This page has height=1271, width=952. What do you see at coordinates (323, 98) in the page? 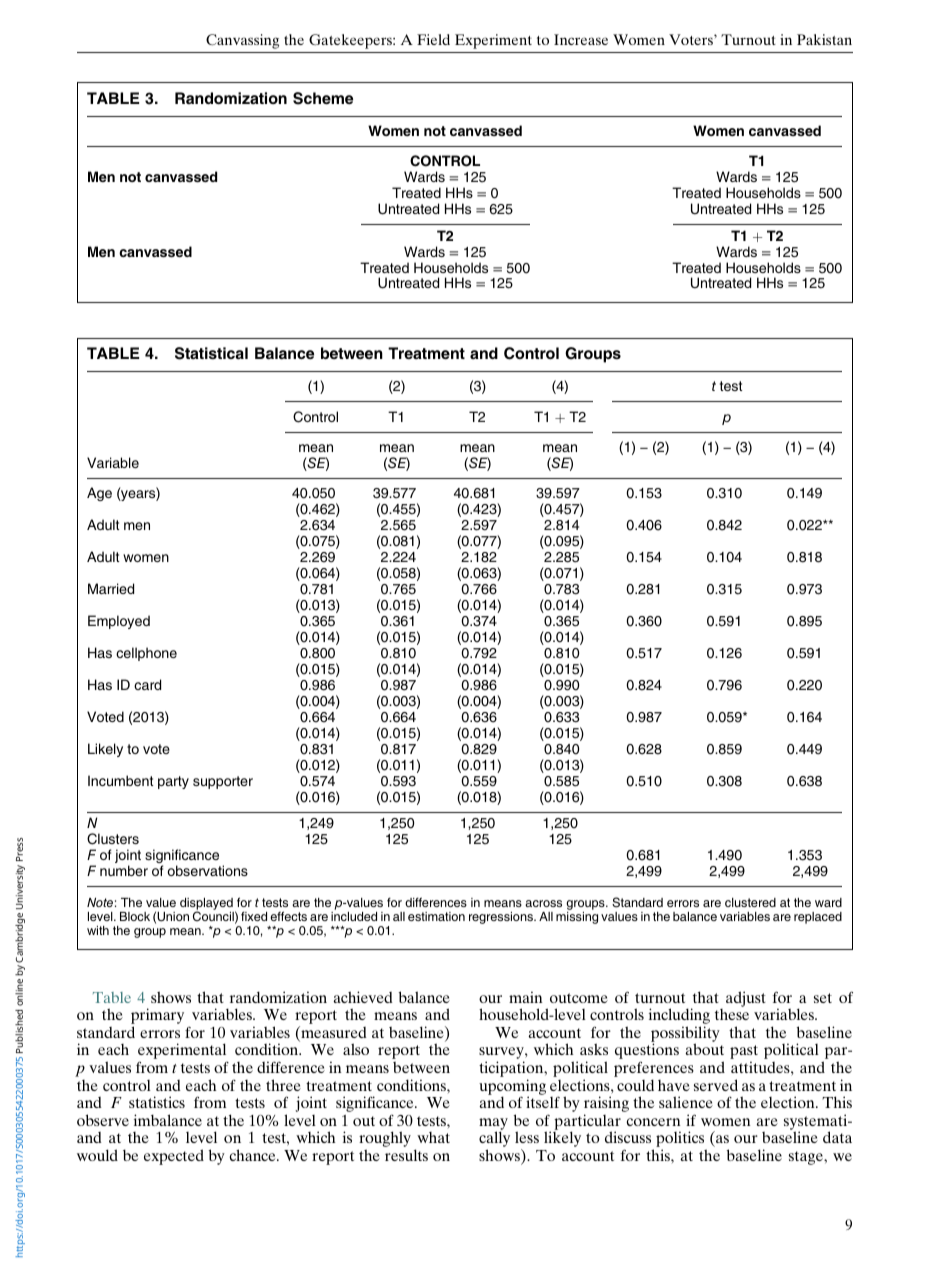
I see `Scheme` at bounding box center [323, 98].
